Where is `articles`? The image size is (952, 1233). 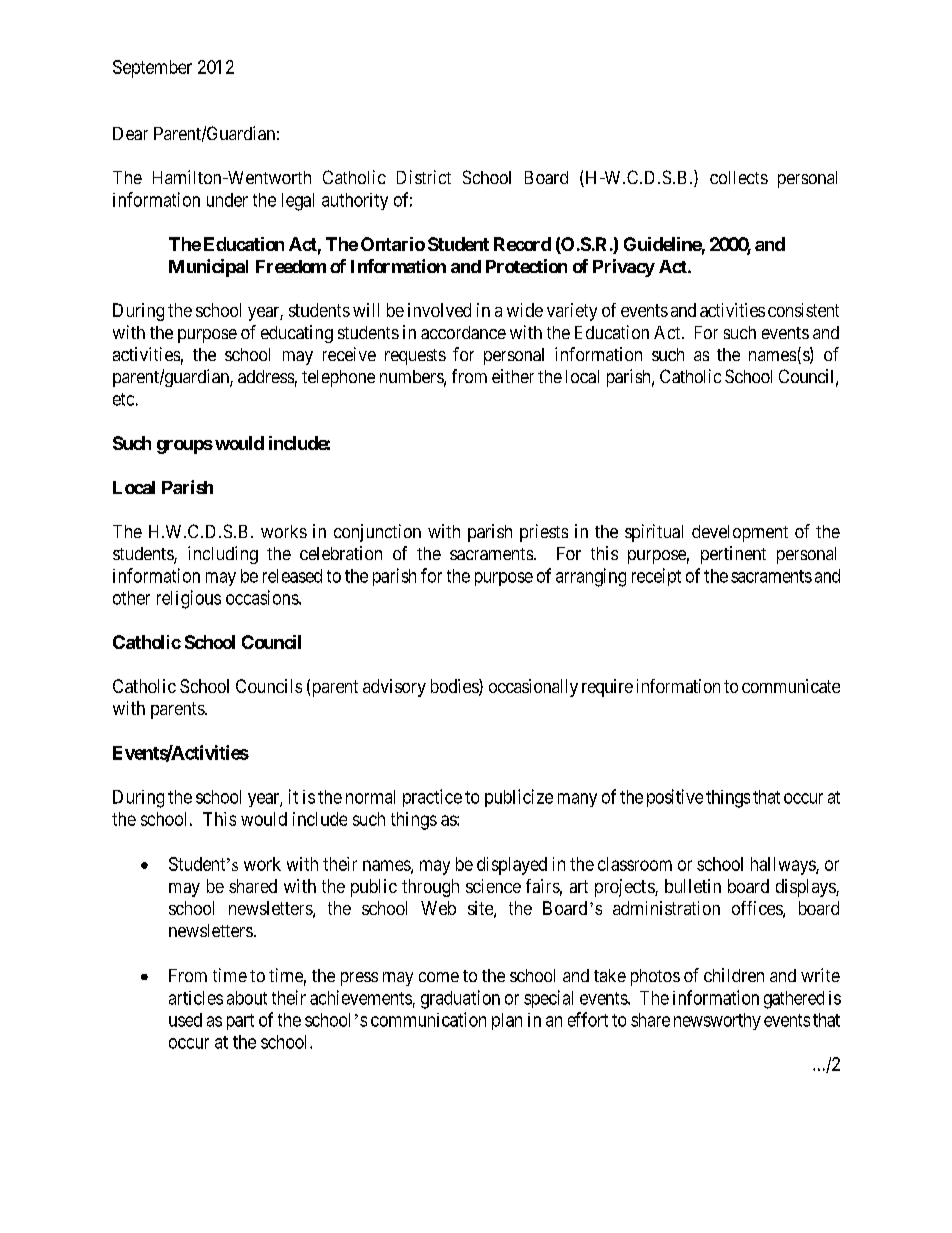
articles is located at coordinates (196, 998).
